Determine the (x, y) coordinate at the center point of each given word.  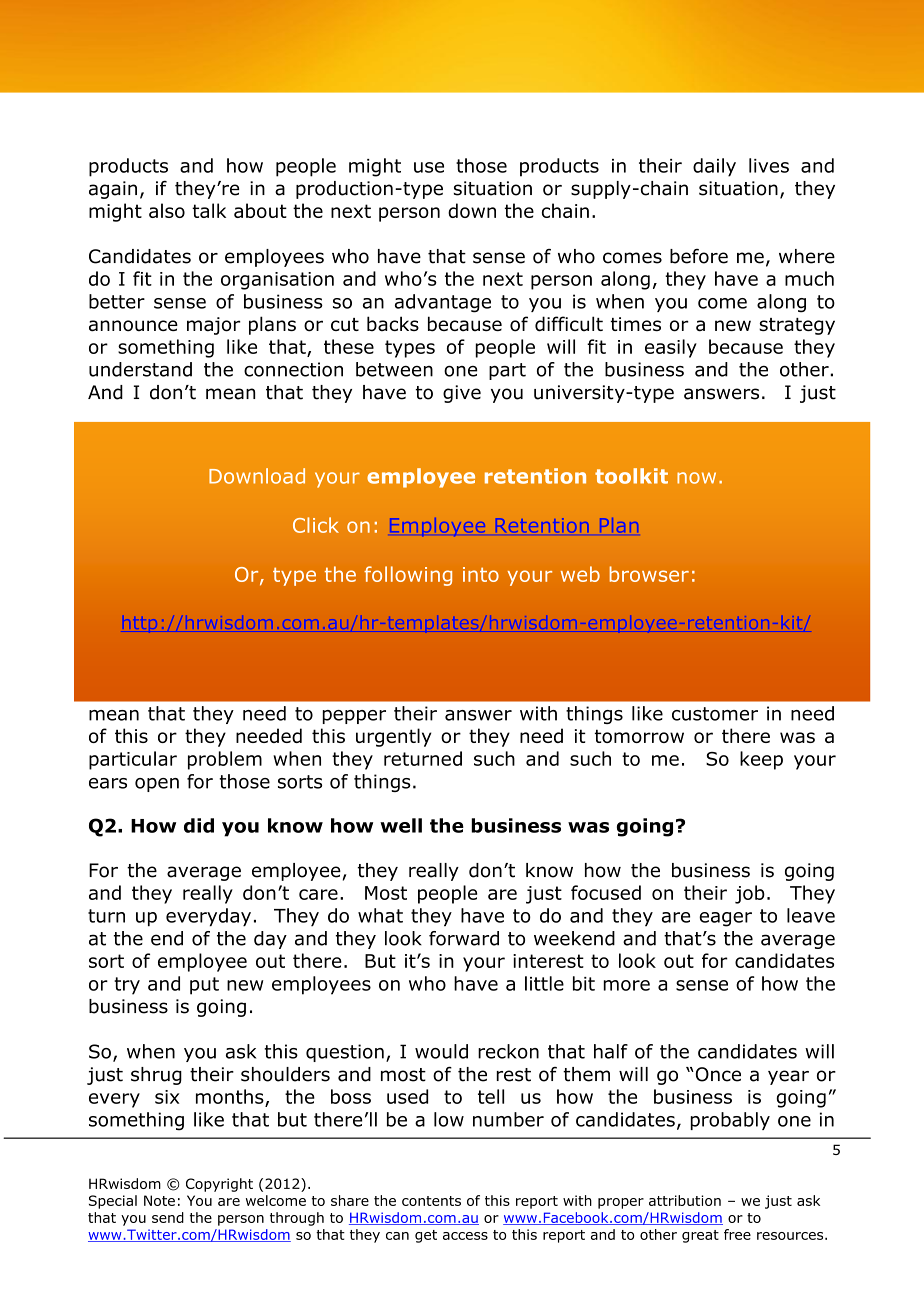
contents (431, 1201)
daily (714, 167)
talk (209, 210)
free (737, 1234)
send (168, 1217)
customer (715, 714)
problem (225, 760)
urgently (394, 737)
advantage (443, 303)
